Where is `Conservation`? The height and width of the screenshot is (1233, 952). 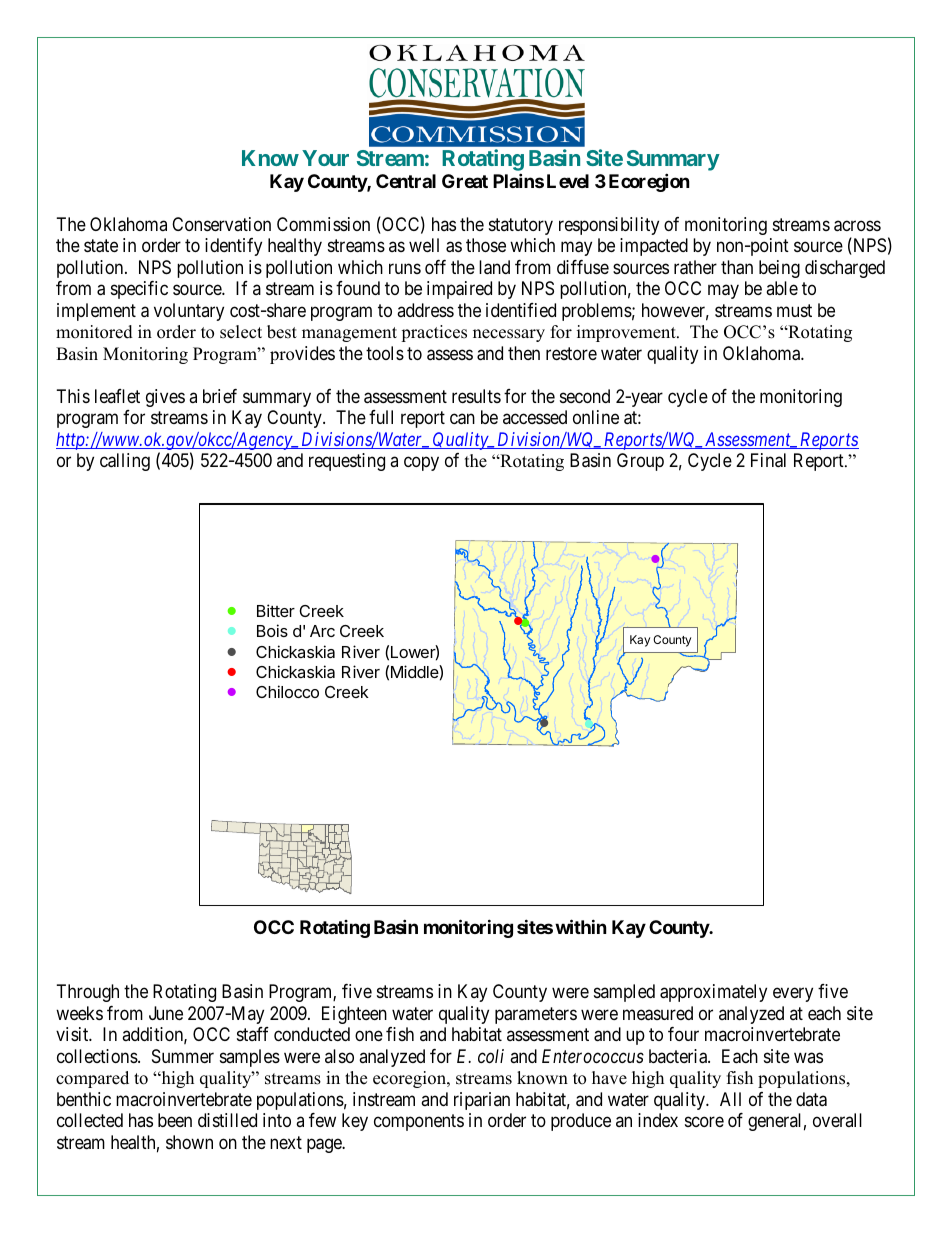 Conservation is located at coordinates (221, 224).
